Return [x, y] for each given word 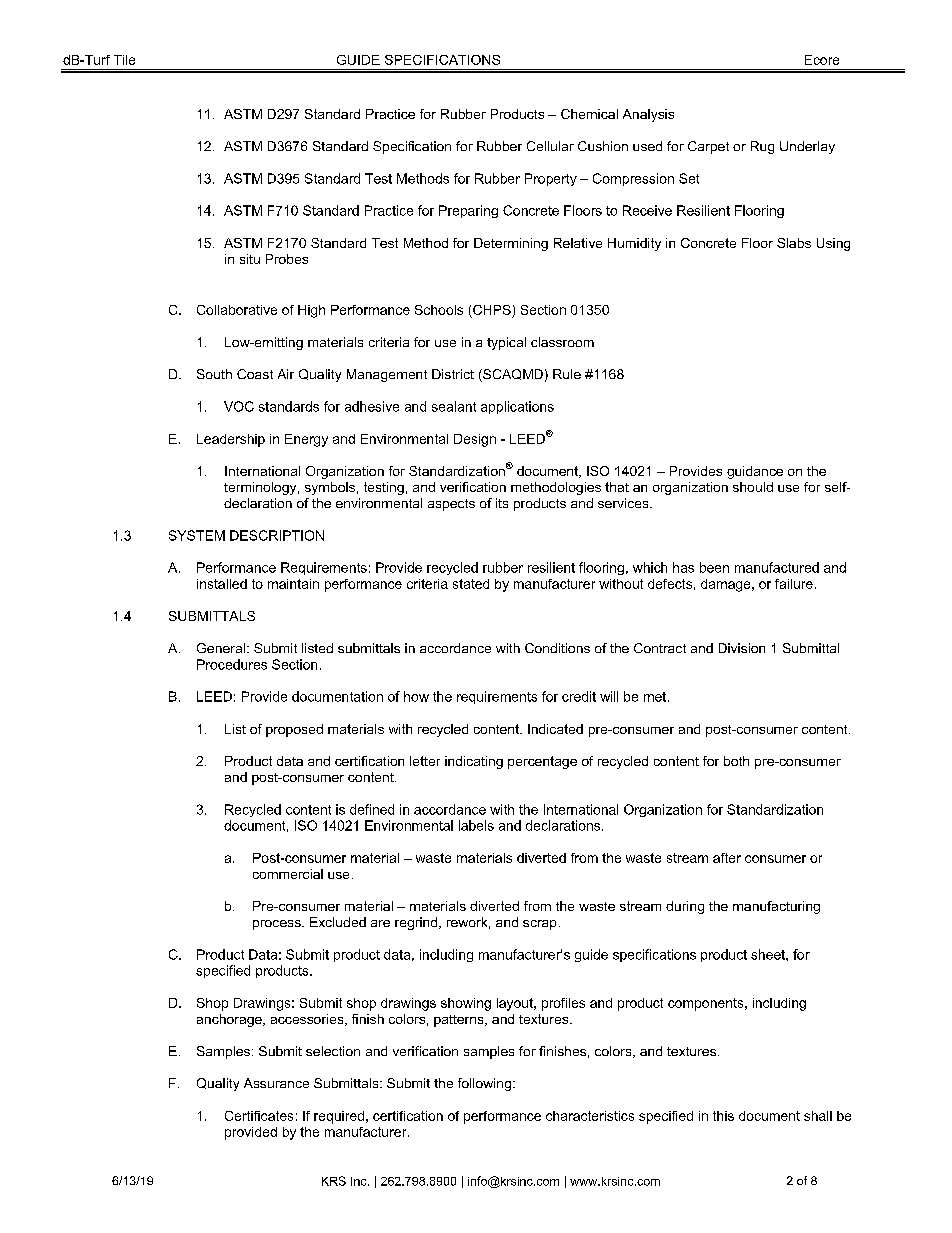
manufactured [777, 567]
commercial [288, 874]
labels [476, 825]
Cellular [550, 146]
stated [471, 584]
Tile [124, 60]
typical [506, 343]
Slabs [794, 243]
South [214, 374]
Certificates [259, 1116]
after [727, 858]
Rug [762, 147]
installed [222, 584]
